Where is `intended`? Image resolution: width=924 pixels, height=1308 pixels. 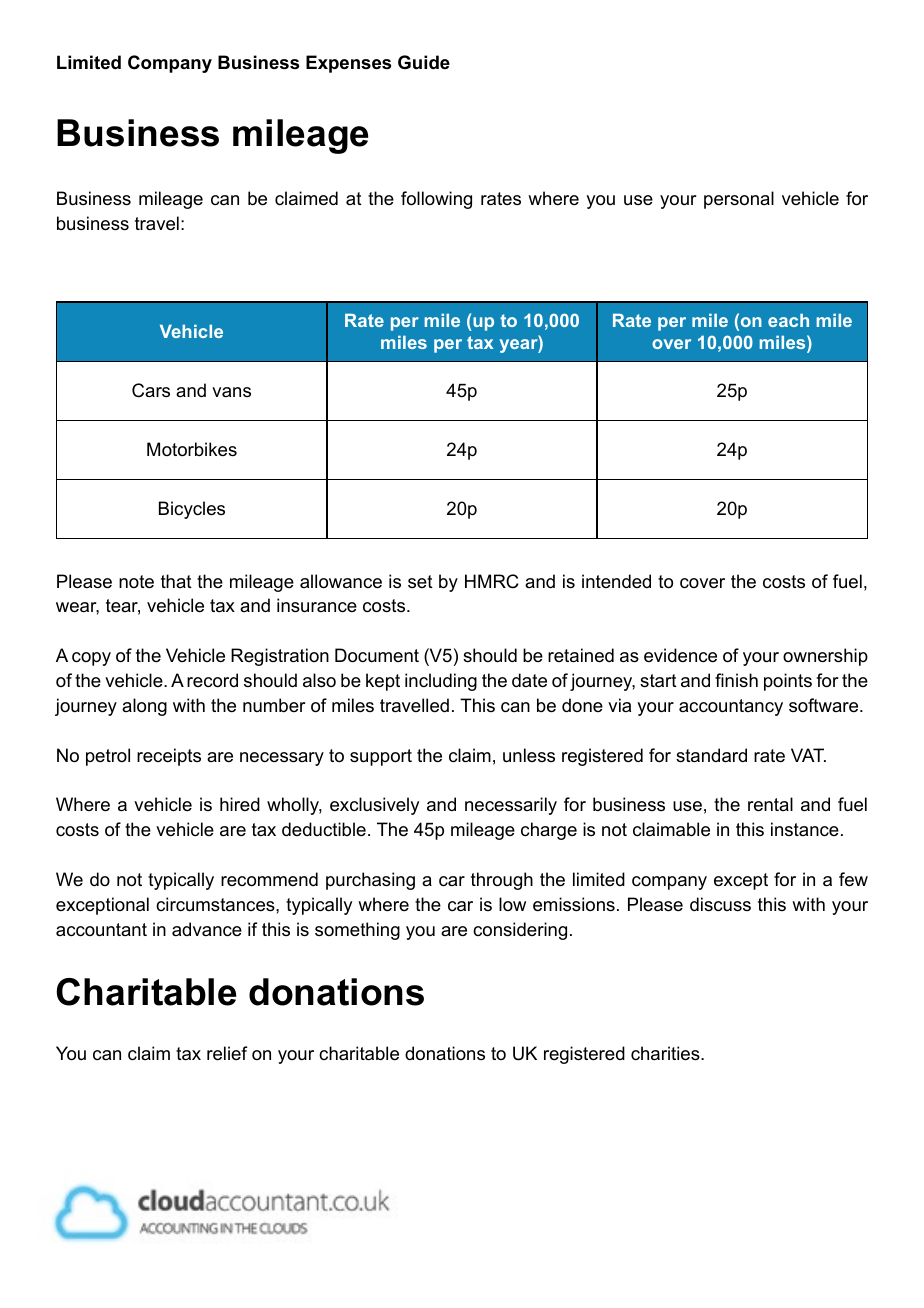
intended is located at coordinates (616, 581).
